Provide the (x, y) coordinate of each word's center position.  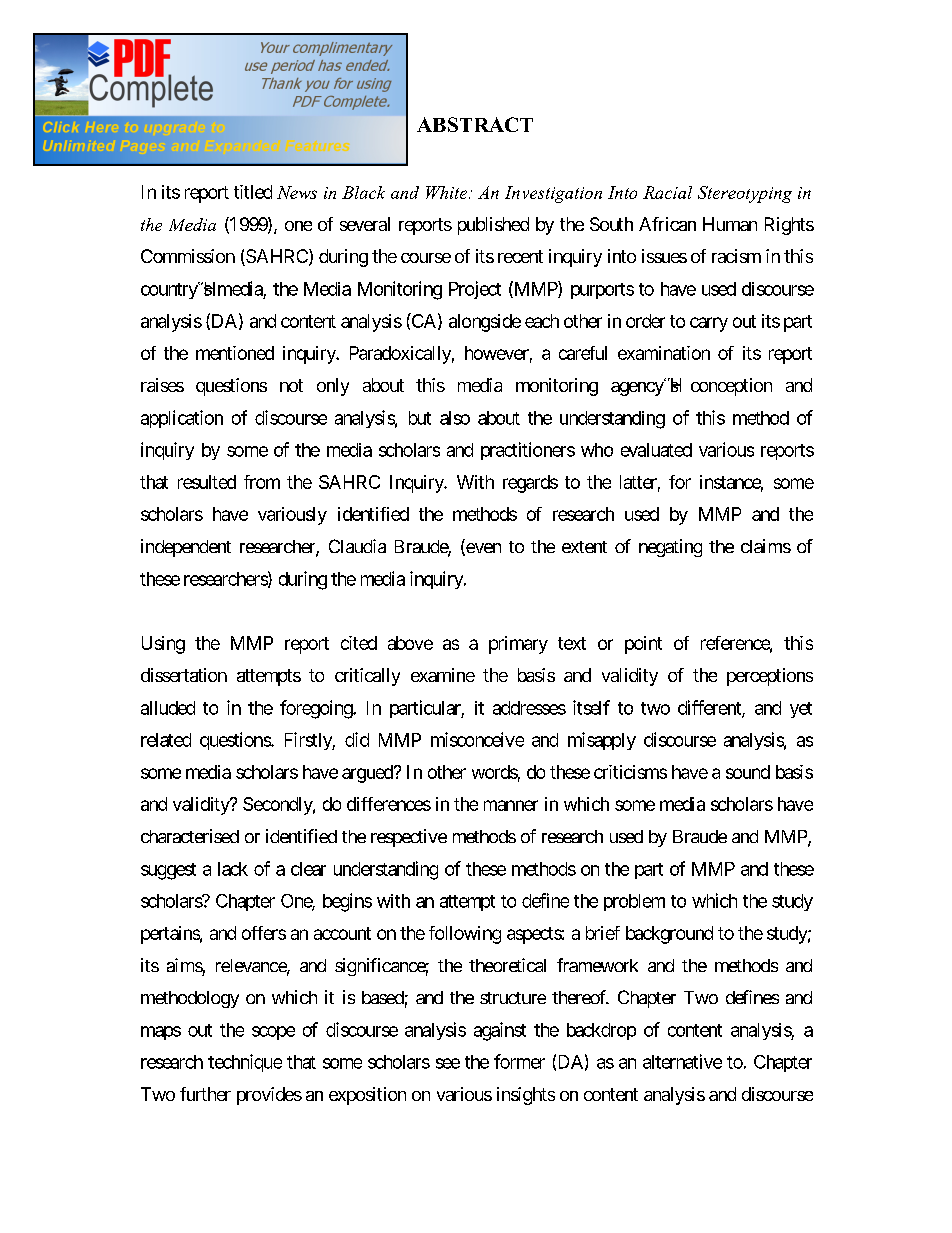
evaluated (656, 450)
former (519, 1061)
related (166, 740)
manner (511, 805)
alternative (682, 1061)
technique (245, 1063)
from (262, 482)
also (455, 418)
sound (748, 772)
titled (253, 192)
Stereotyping (745, 194)
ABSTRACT (475, 124)
